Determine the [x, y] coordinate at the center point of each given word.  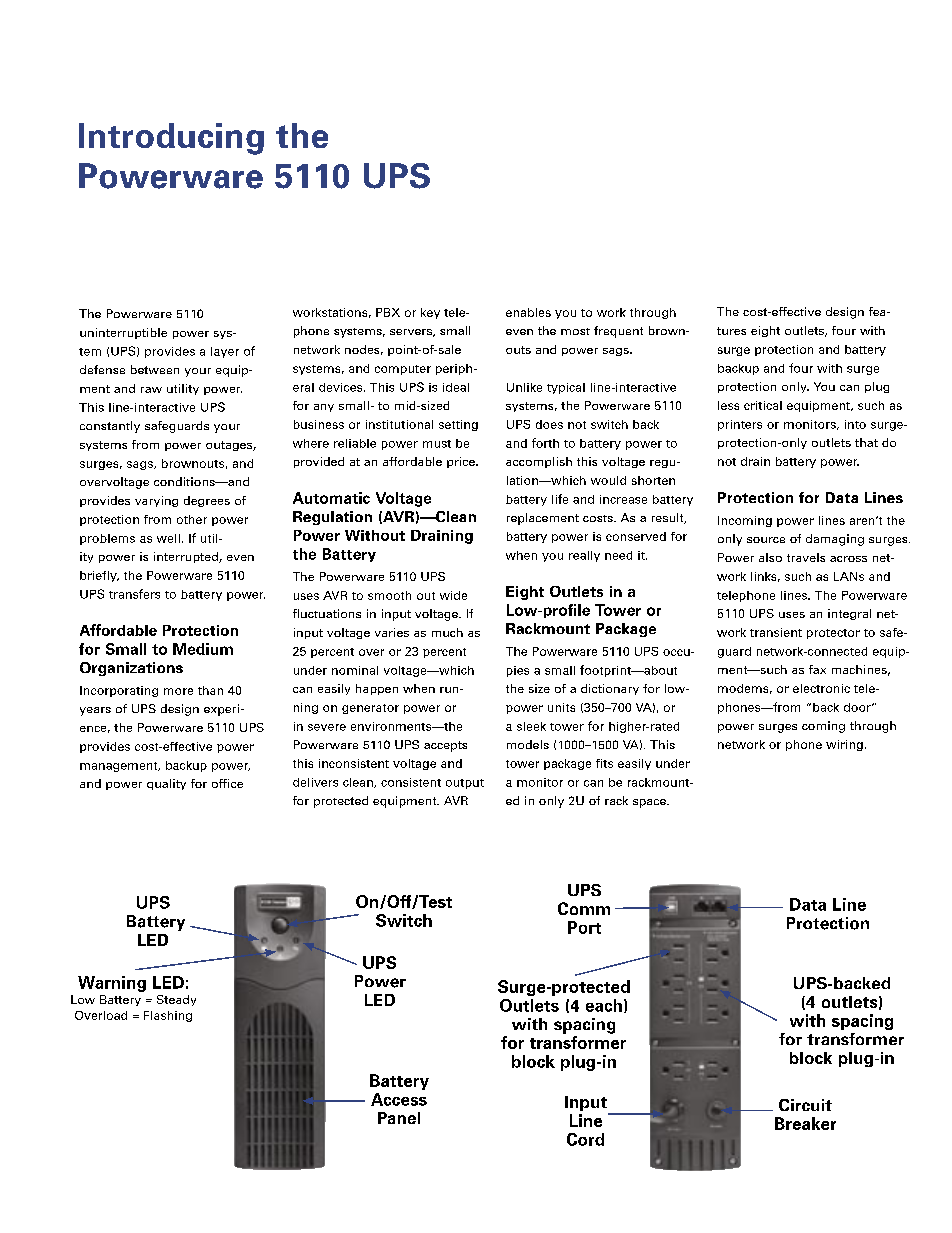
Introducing [171, 139]
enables [528, 312]
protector [833, 634]
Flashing [168, 1016]
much [447, 632]
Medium [203, 649]
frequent [618, 332]
